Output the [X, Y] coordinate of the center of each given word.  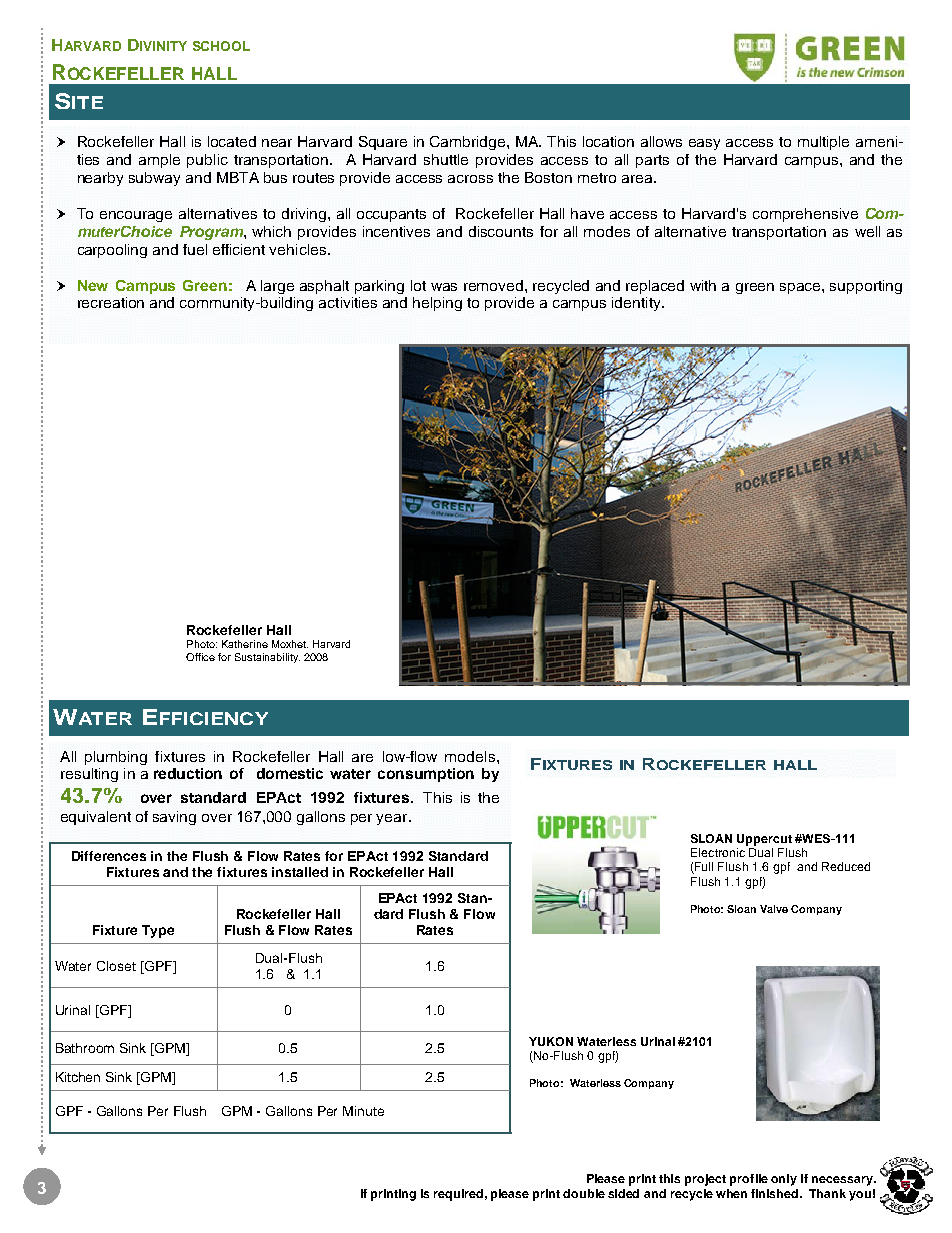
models [471, 756]
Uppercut [764, 840]
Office [200, 657]
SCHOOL [221, 46]
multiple [823, 143]
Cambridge [469, 143]
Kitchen [78, 1077]
